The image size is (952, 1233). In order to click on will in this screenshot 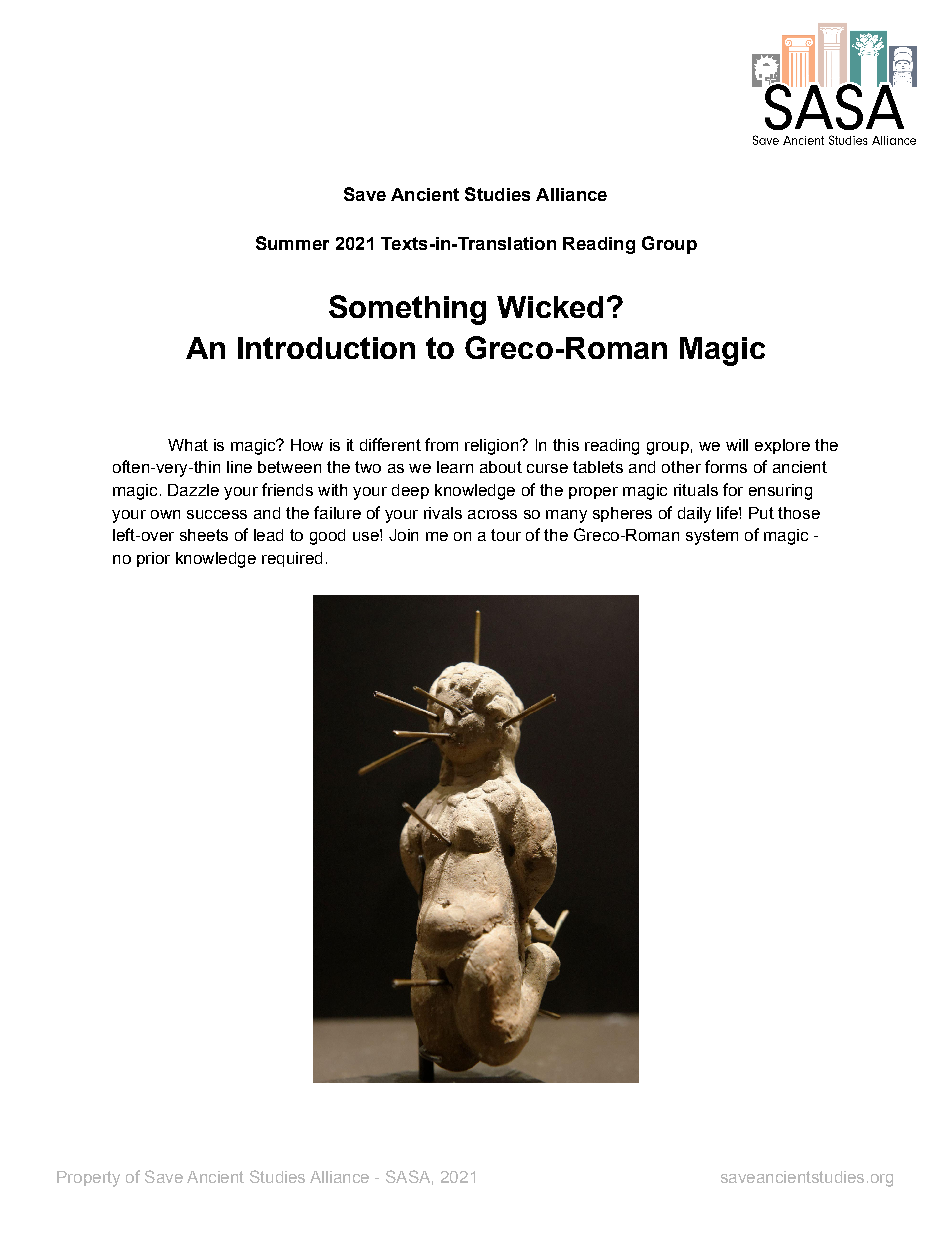, I will do `click(737, 445)`.
